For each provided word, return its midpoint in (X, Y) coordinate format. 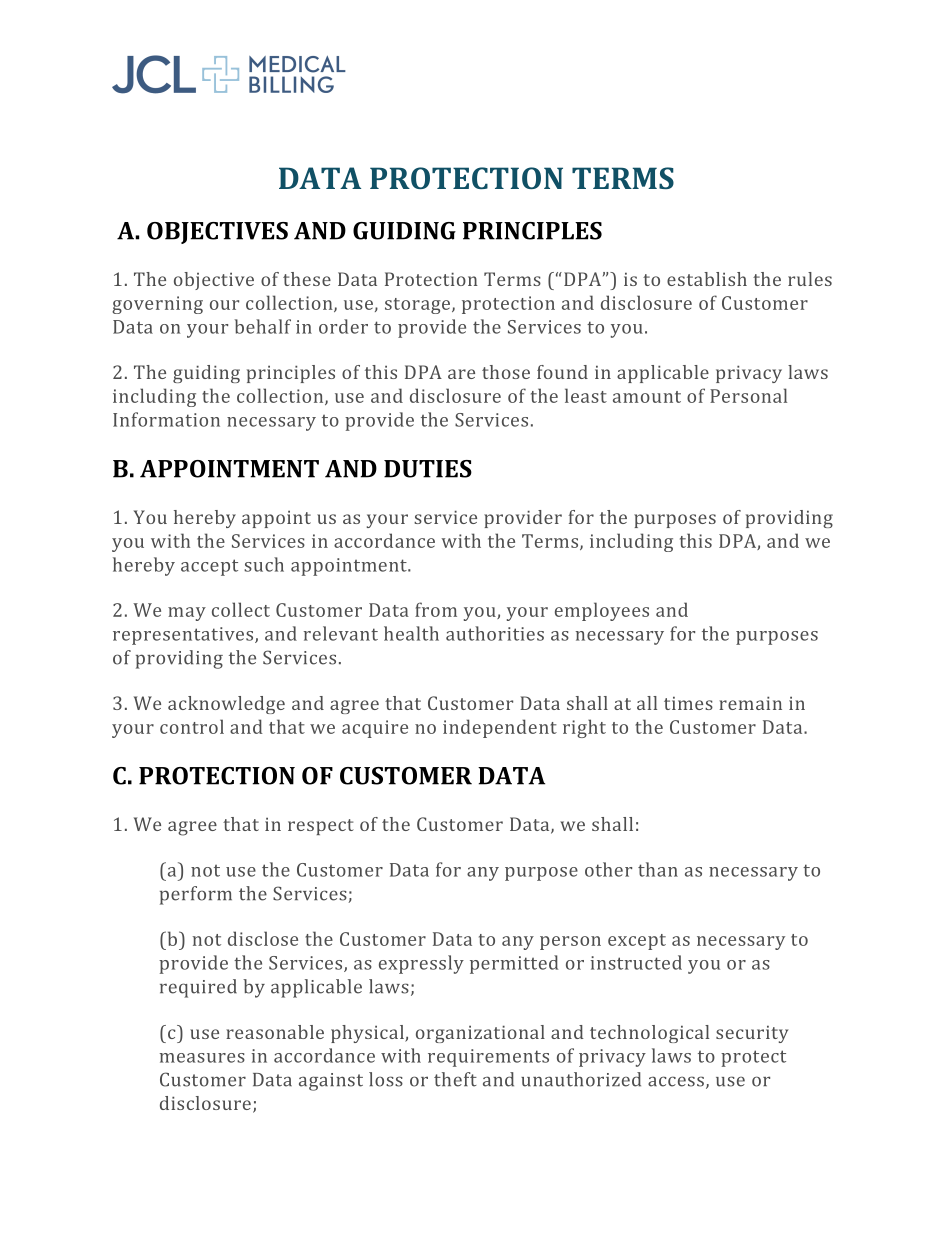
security (752, 1034)
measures (202, 1058)
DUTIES (428, 469)
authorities (495, 633)
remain (750, 703)
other (608, 869)
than (658, 869)
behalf (263, 326)
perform (196, 895)
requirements (488, 1058)
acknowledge (226, 705)
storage (419, 306)
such (264, 564)
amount (647, 397)
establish (707, 279)
